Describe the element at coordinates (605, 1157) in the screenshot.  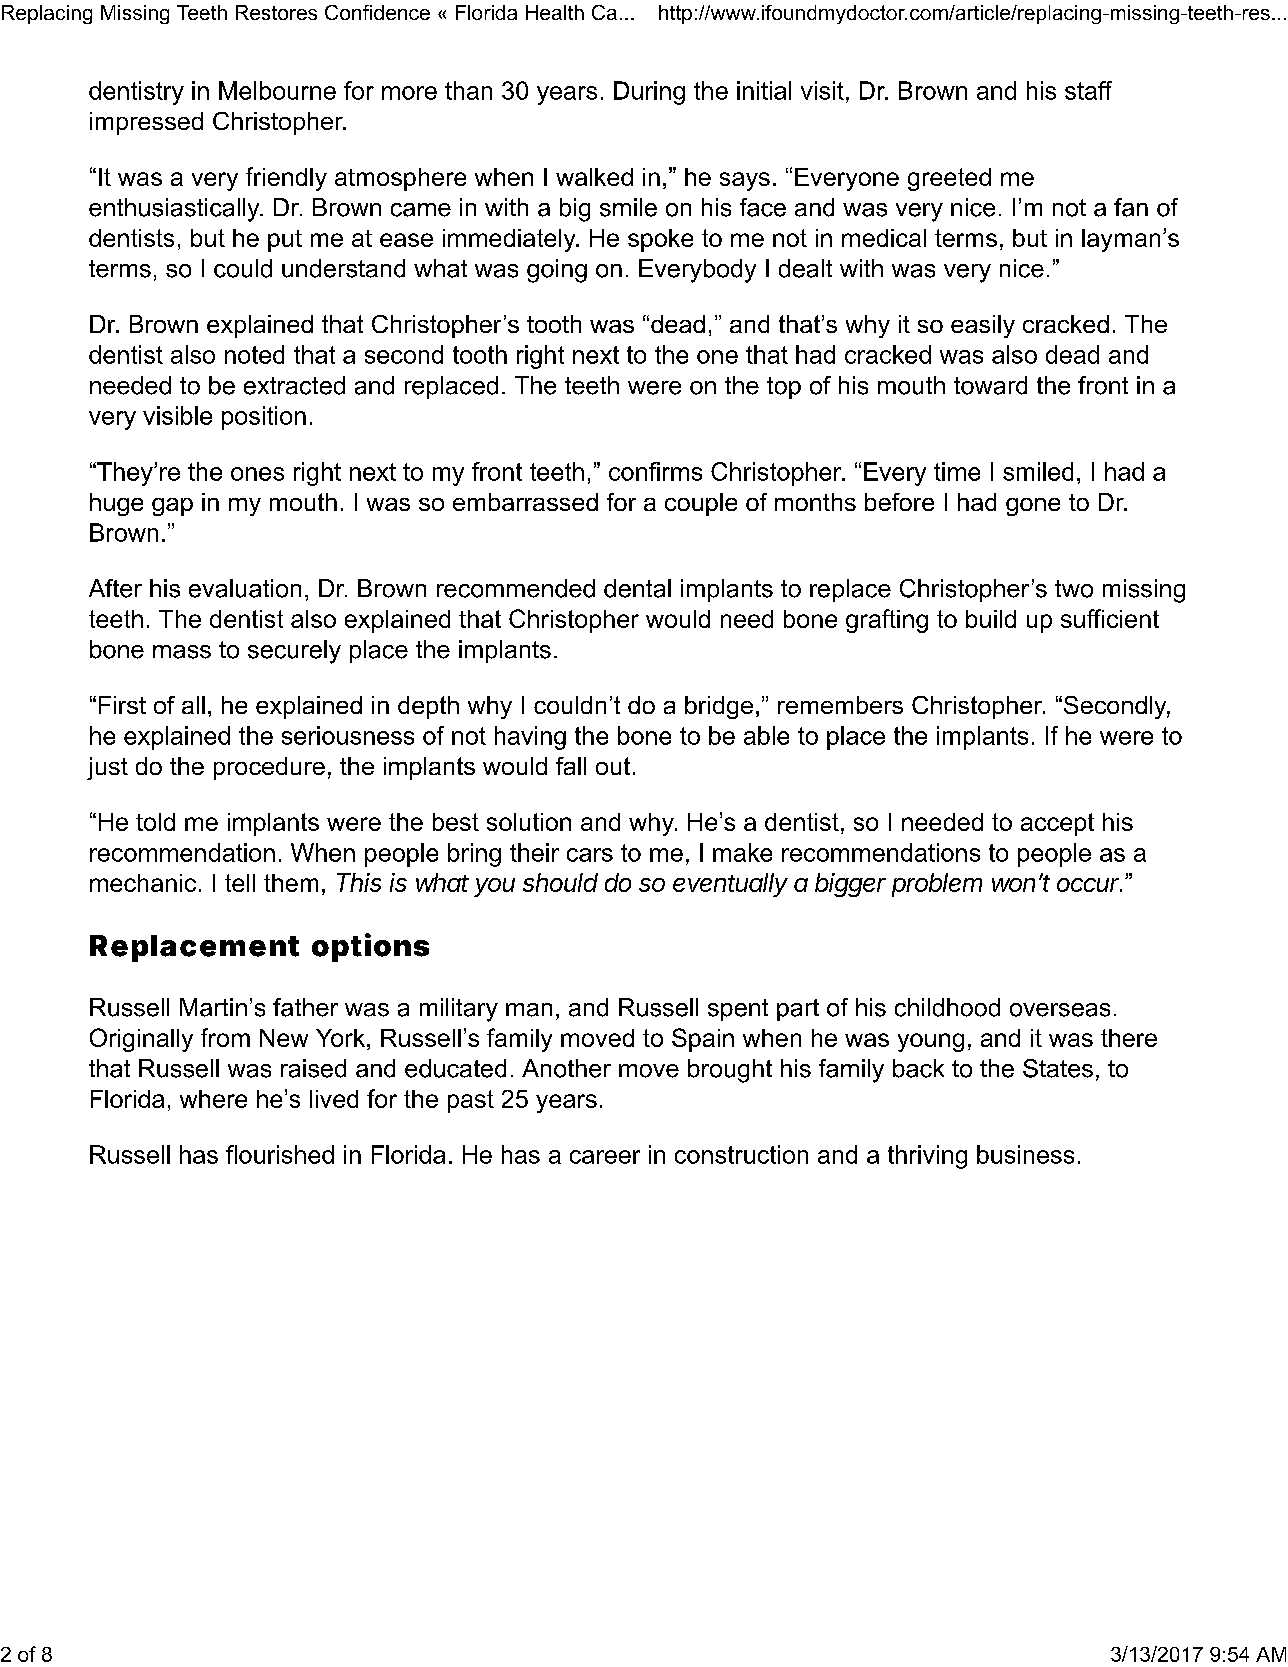
I see `career` at that location.
